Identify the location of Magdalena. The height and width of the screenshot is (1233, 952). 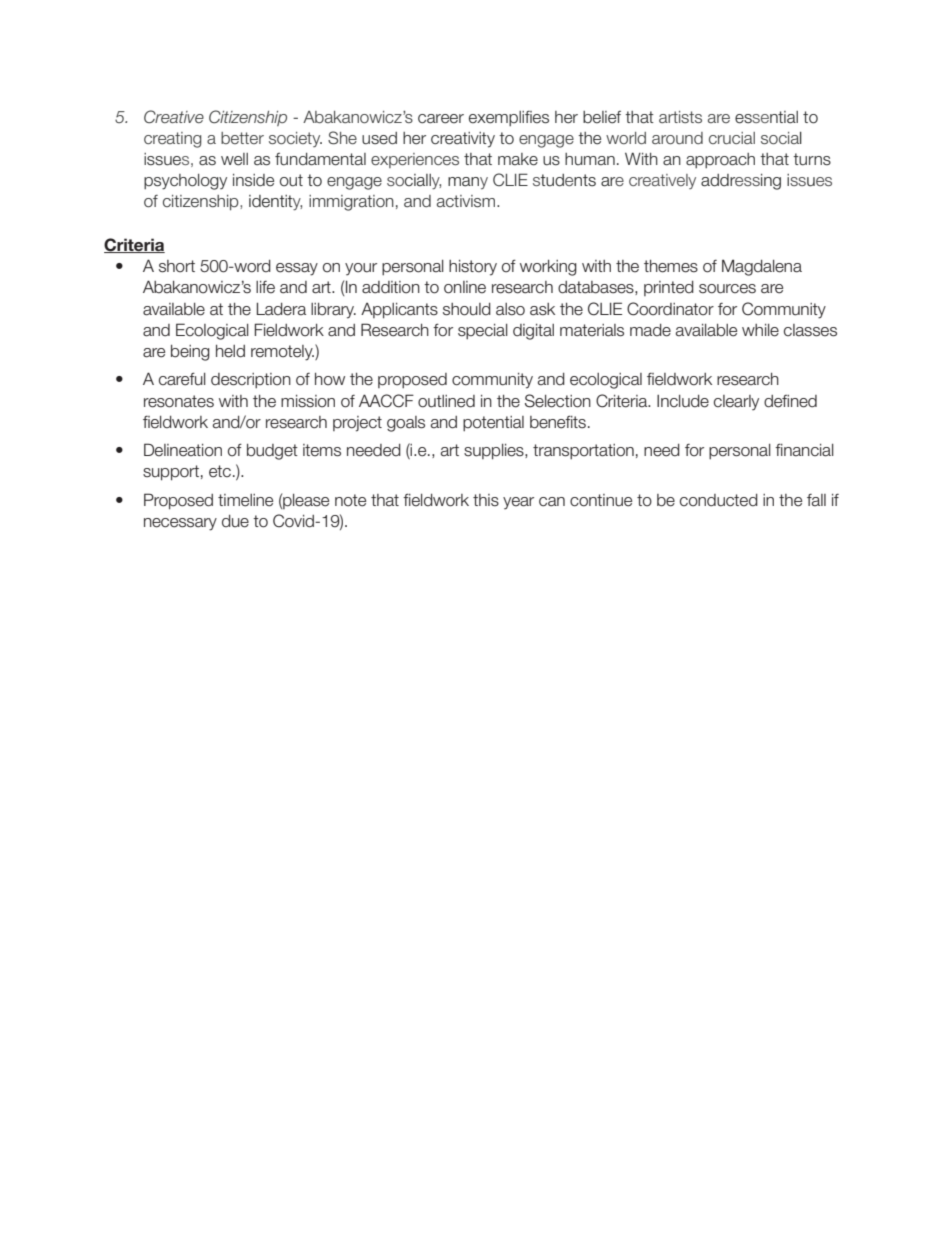
(762, 267).
